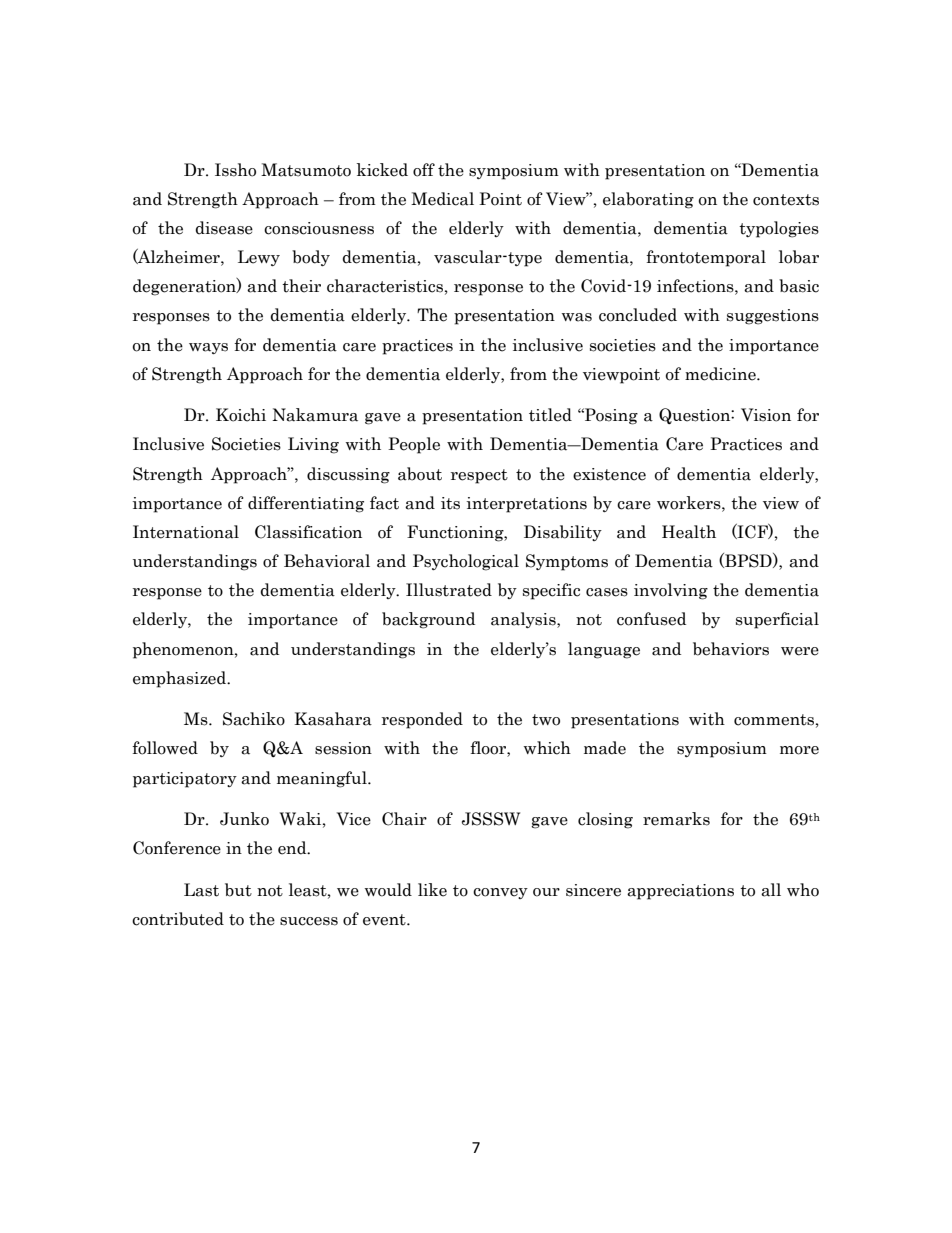  Describe the element at coordinates (524, 620) in the page. I see `analysis` at that location.
